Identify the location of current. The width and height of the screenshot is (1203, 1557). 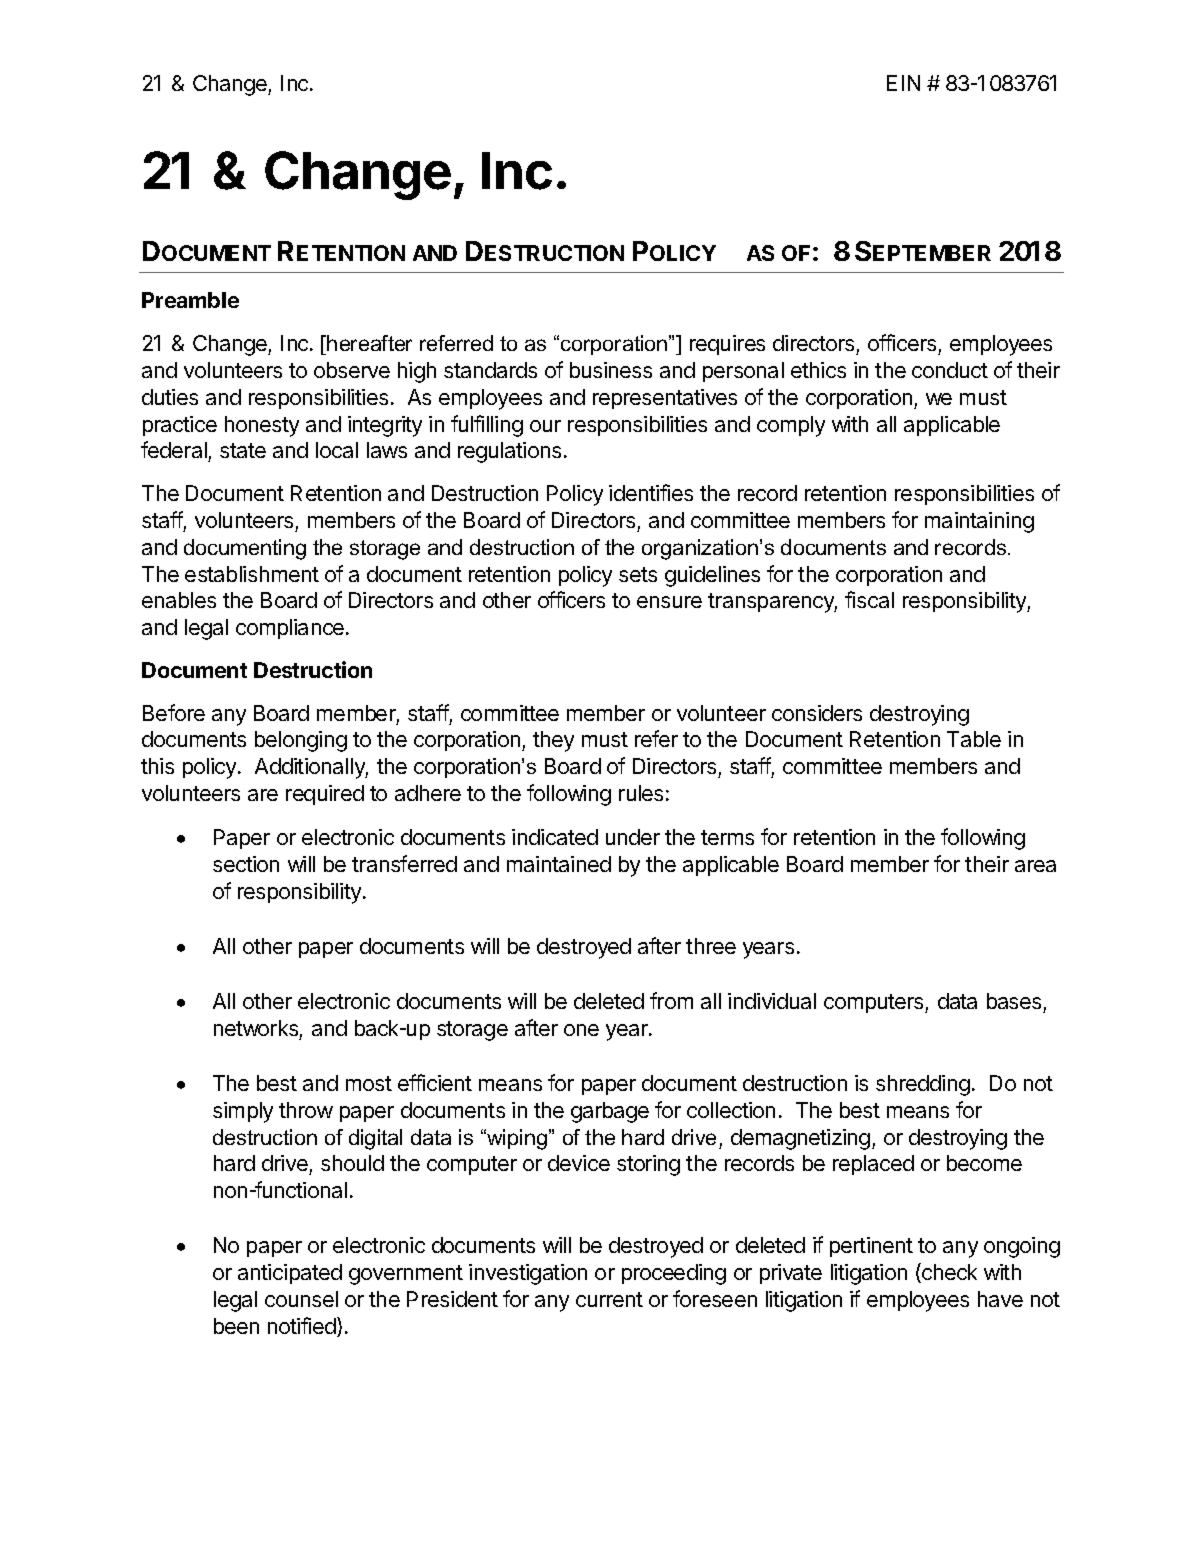
(609, 1299).
